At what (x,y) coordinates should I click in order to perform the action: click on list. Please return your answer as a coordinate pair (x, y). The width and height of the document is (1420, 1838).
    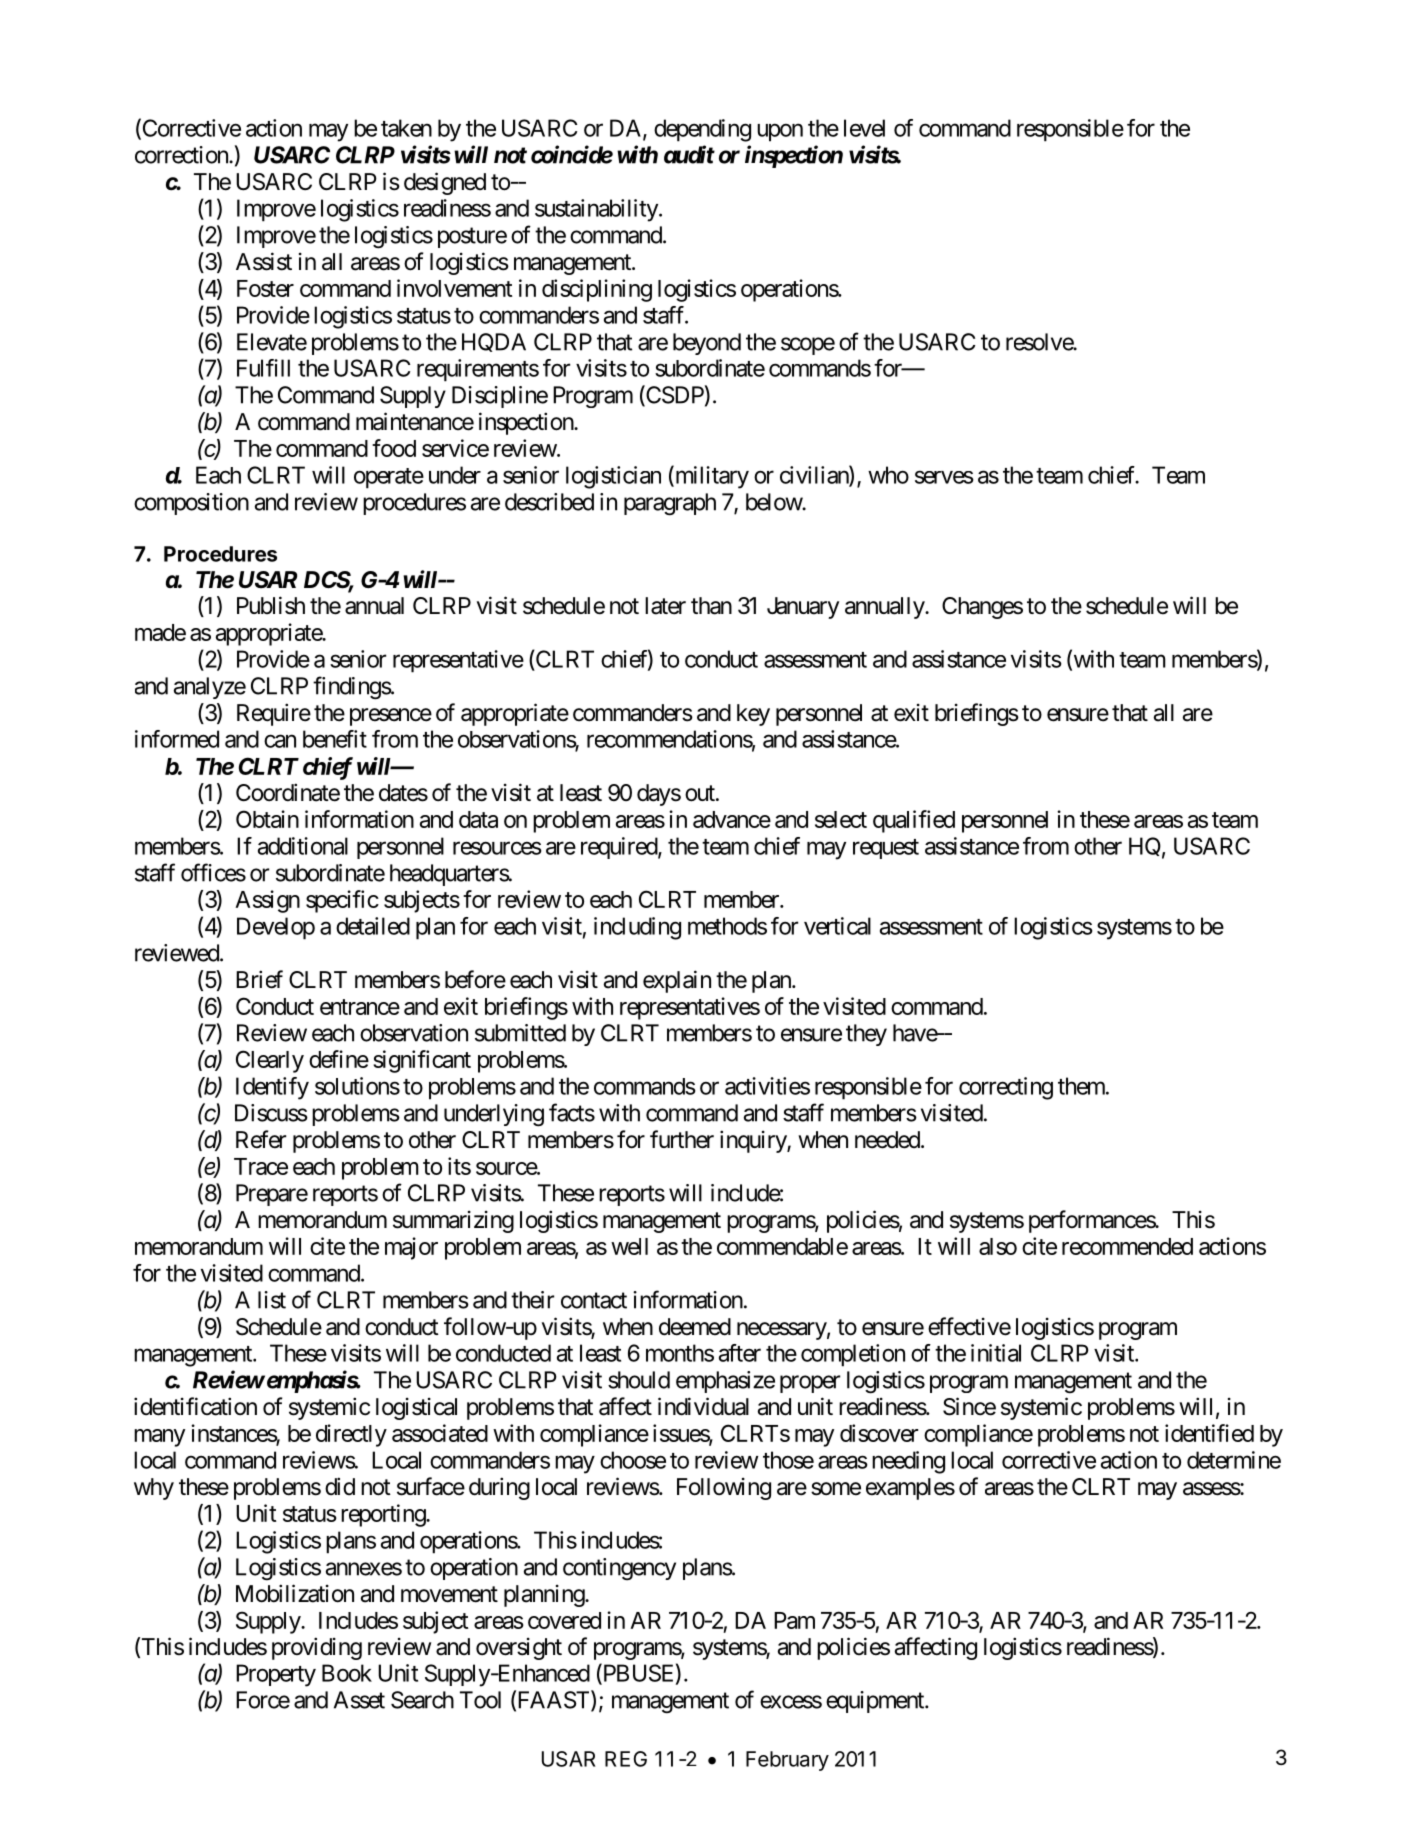
    Looking at the image, I should click on (272, 1300).
